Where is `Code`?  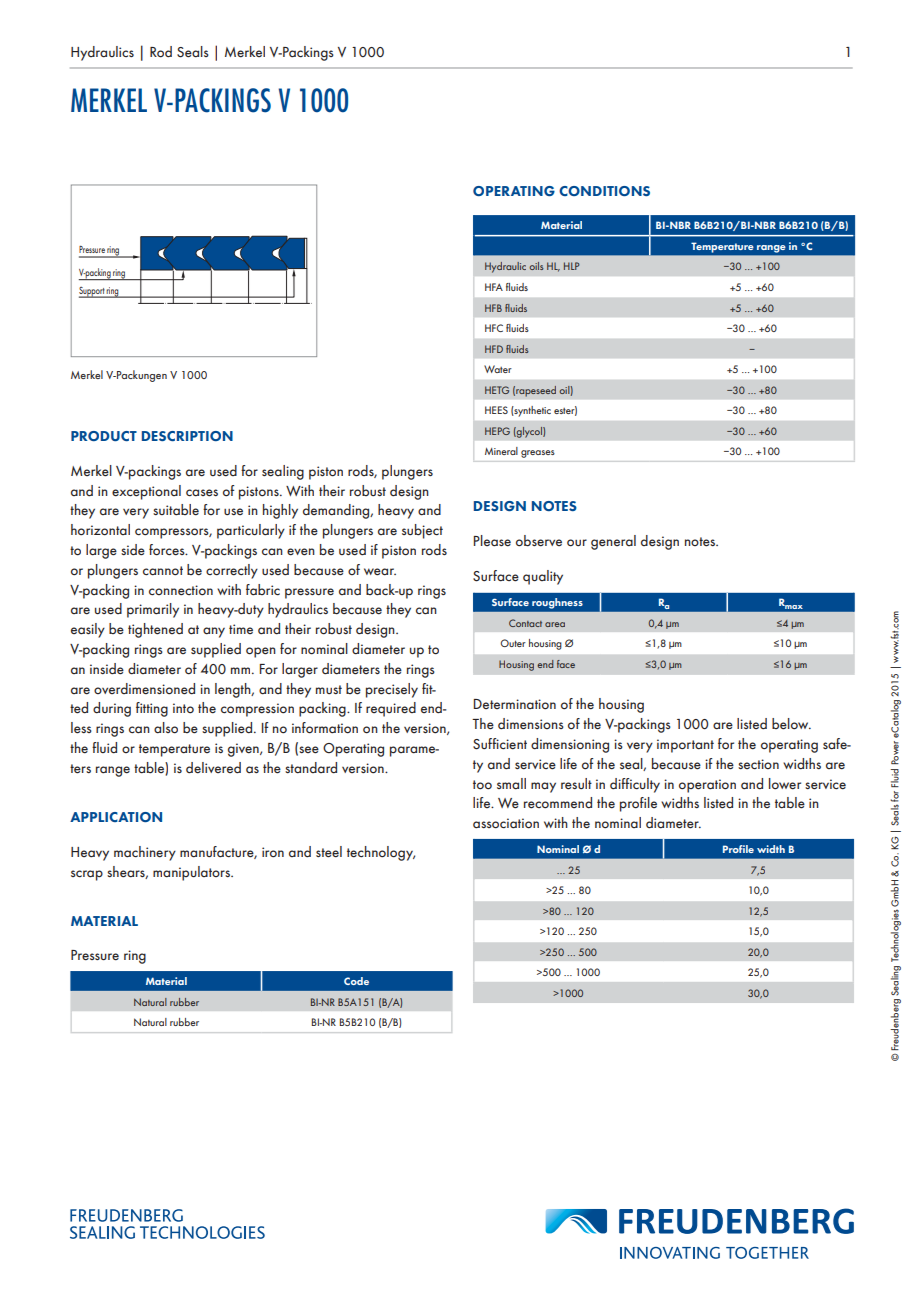 Code is located at coordinates (356, 981).
